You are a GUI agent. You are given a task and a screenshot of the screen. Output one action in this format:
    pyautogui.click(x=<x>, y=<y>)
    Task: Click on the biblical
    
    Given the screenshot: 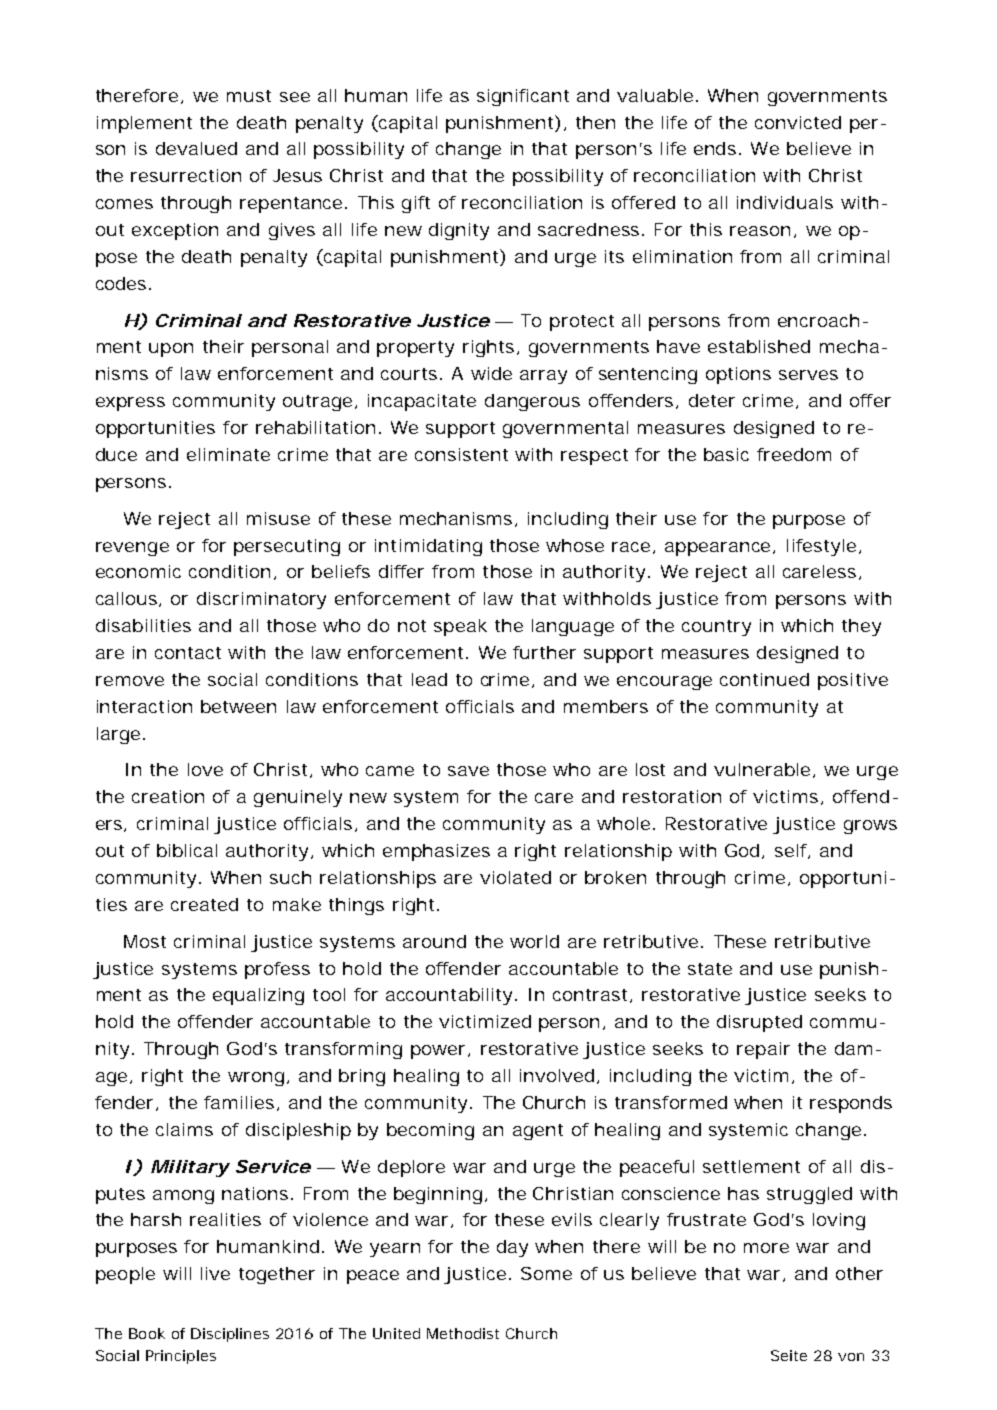 What is the action you would take?
    pyautogui.click(x=187, y=850)
